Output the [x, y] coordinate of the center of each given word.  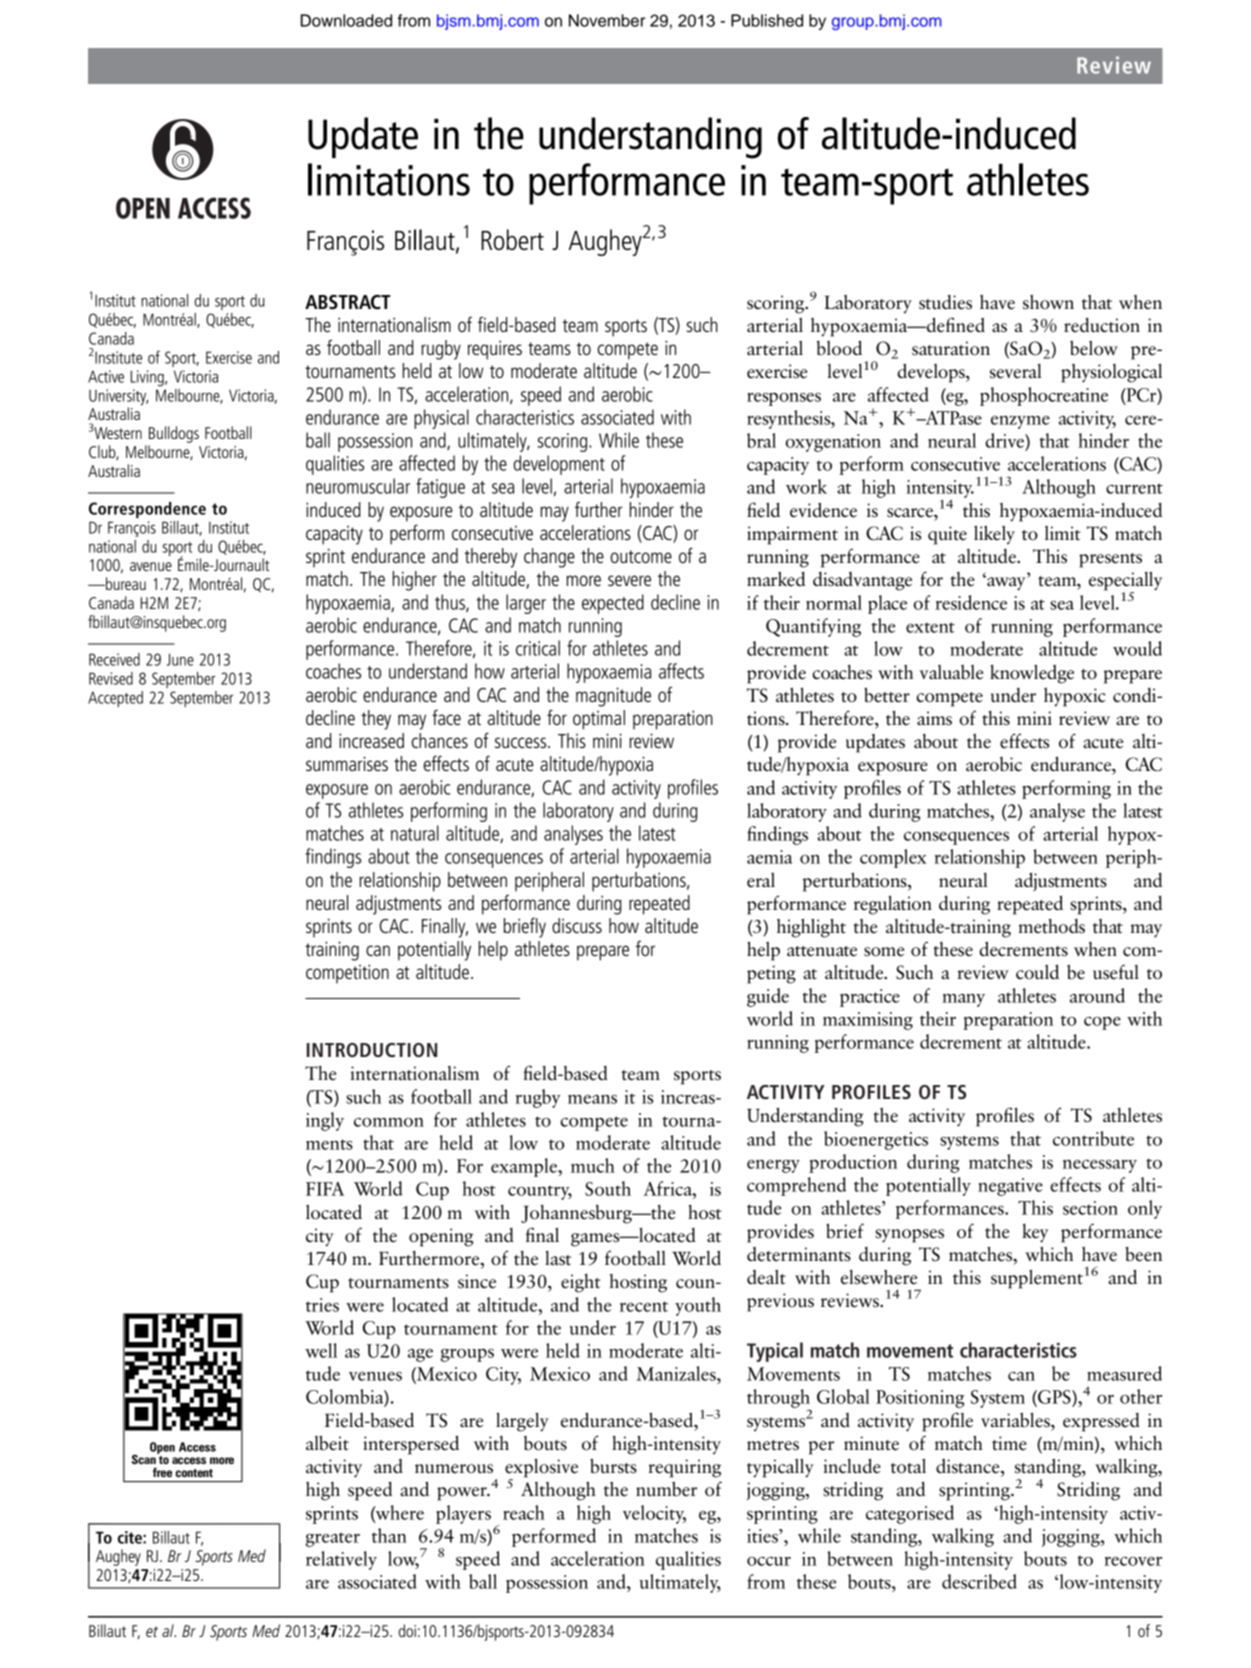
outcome [641, 556]
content [194, 1473]
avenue [151, 566]
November [607, 20]
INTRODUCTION [372, 1050]
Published [767, 20]
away [1006, 583]
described [979, 1581]
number [666, 1489]
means [592, 1099]
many [963, 1000]
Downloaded [346, 20]
